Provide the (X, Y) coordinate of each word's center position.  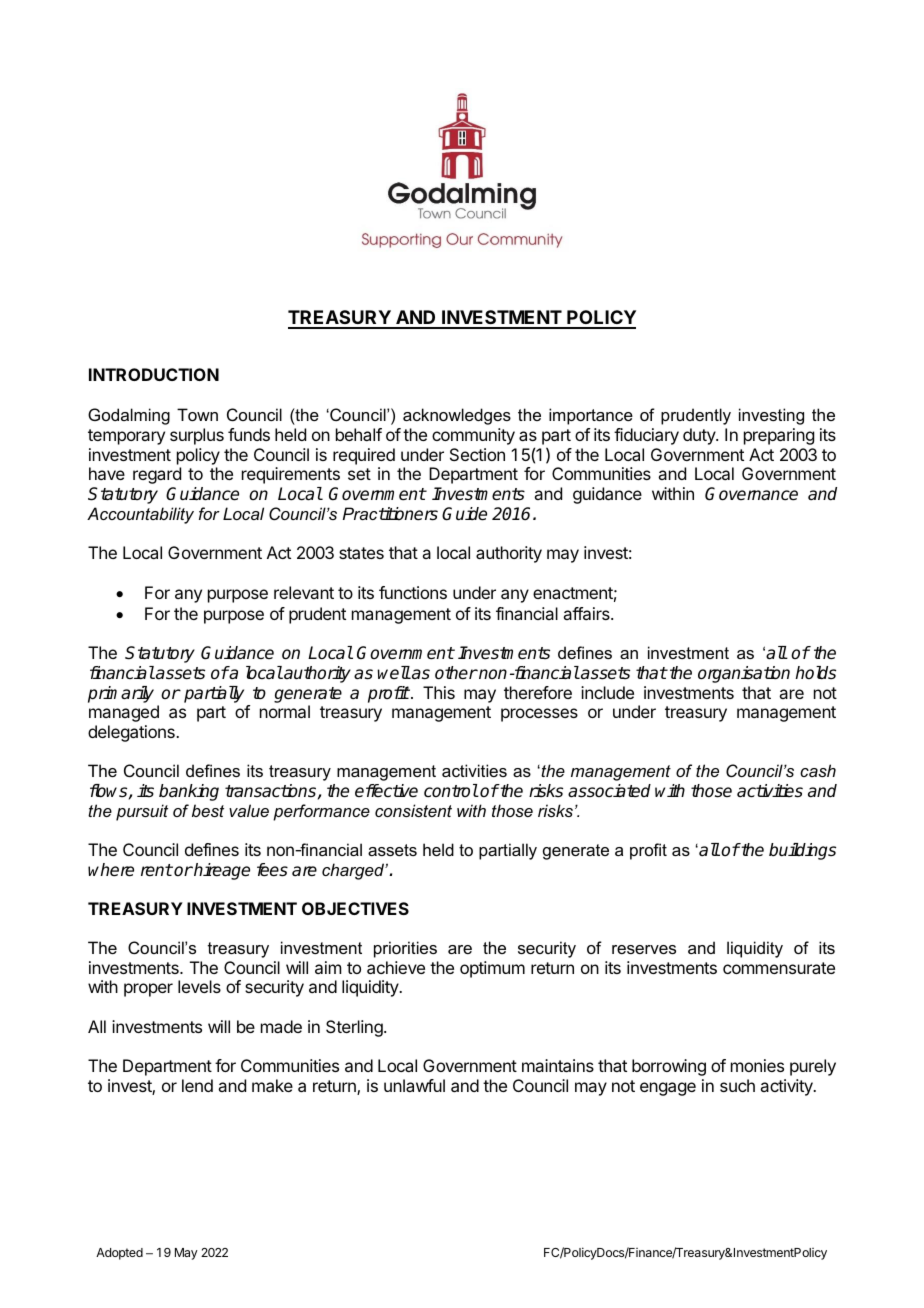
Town (197, 414)
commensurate (779, 968)
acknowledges (457, 416)
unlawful (414, 1085)
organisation (744, 674)
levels (199, 986)
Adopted (119, 1254)
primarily (121, 694)
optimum (492, 969)
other (456, 673)
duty (700, 436)
